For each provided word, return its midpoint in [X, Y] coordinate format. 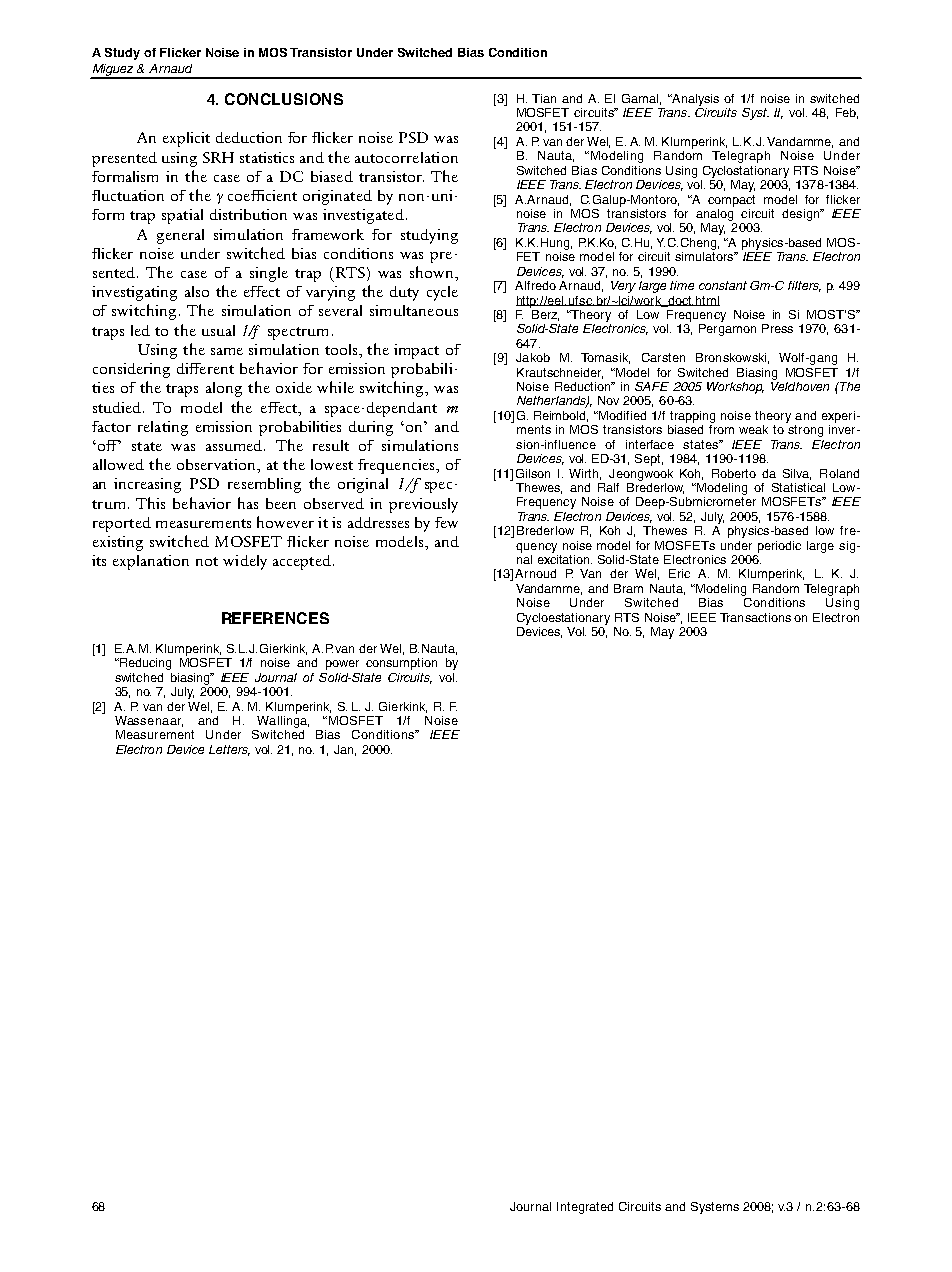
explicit [186, 139]
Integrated [585, 1208]
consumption [401, 664]
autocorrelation [406, 157]
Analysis [694, 100]
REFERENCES [275, 618]
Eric [679, 573]
